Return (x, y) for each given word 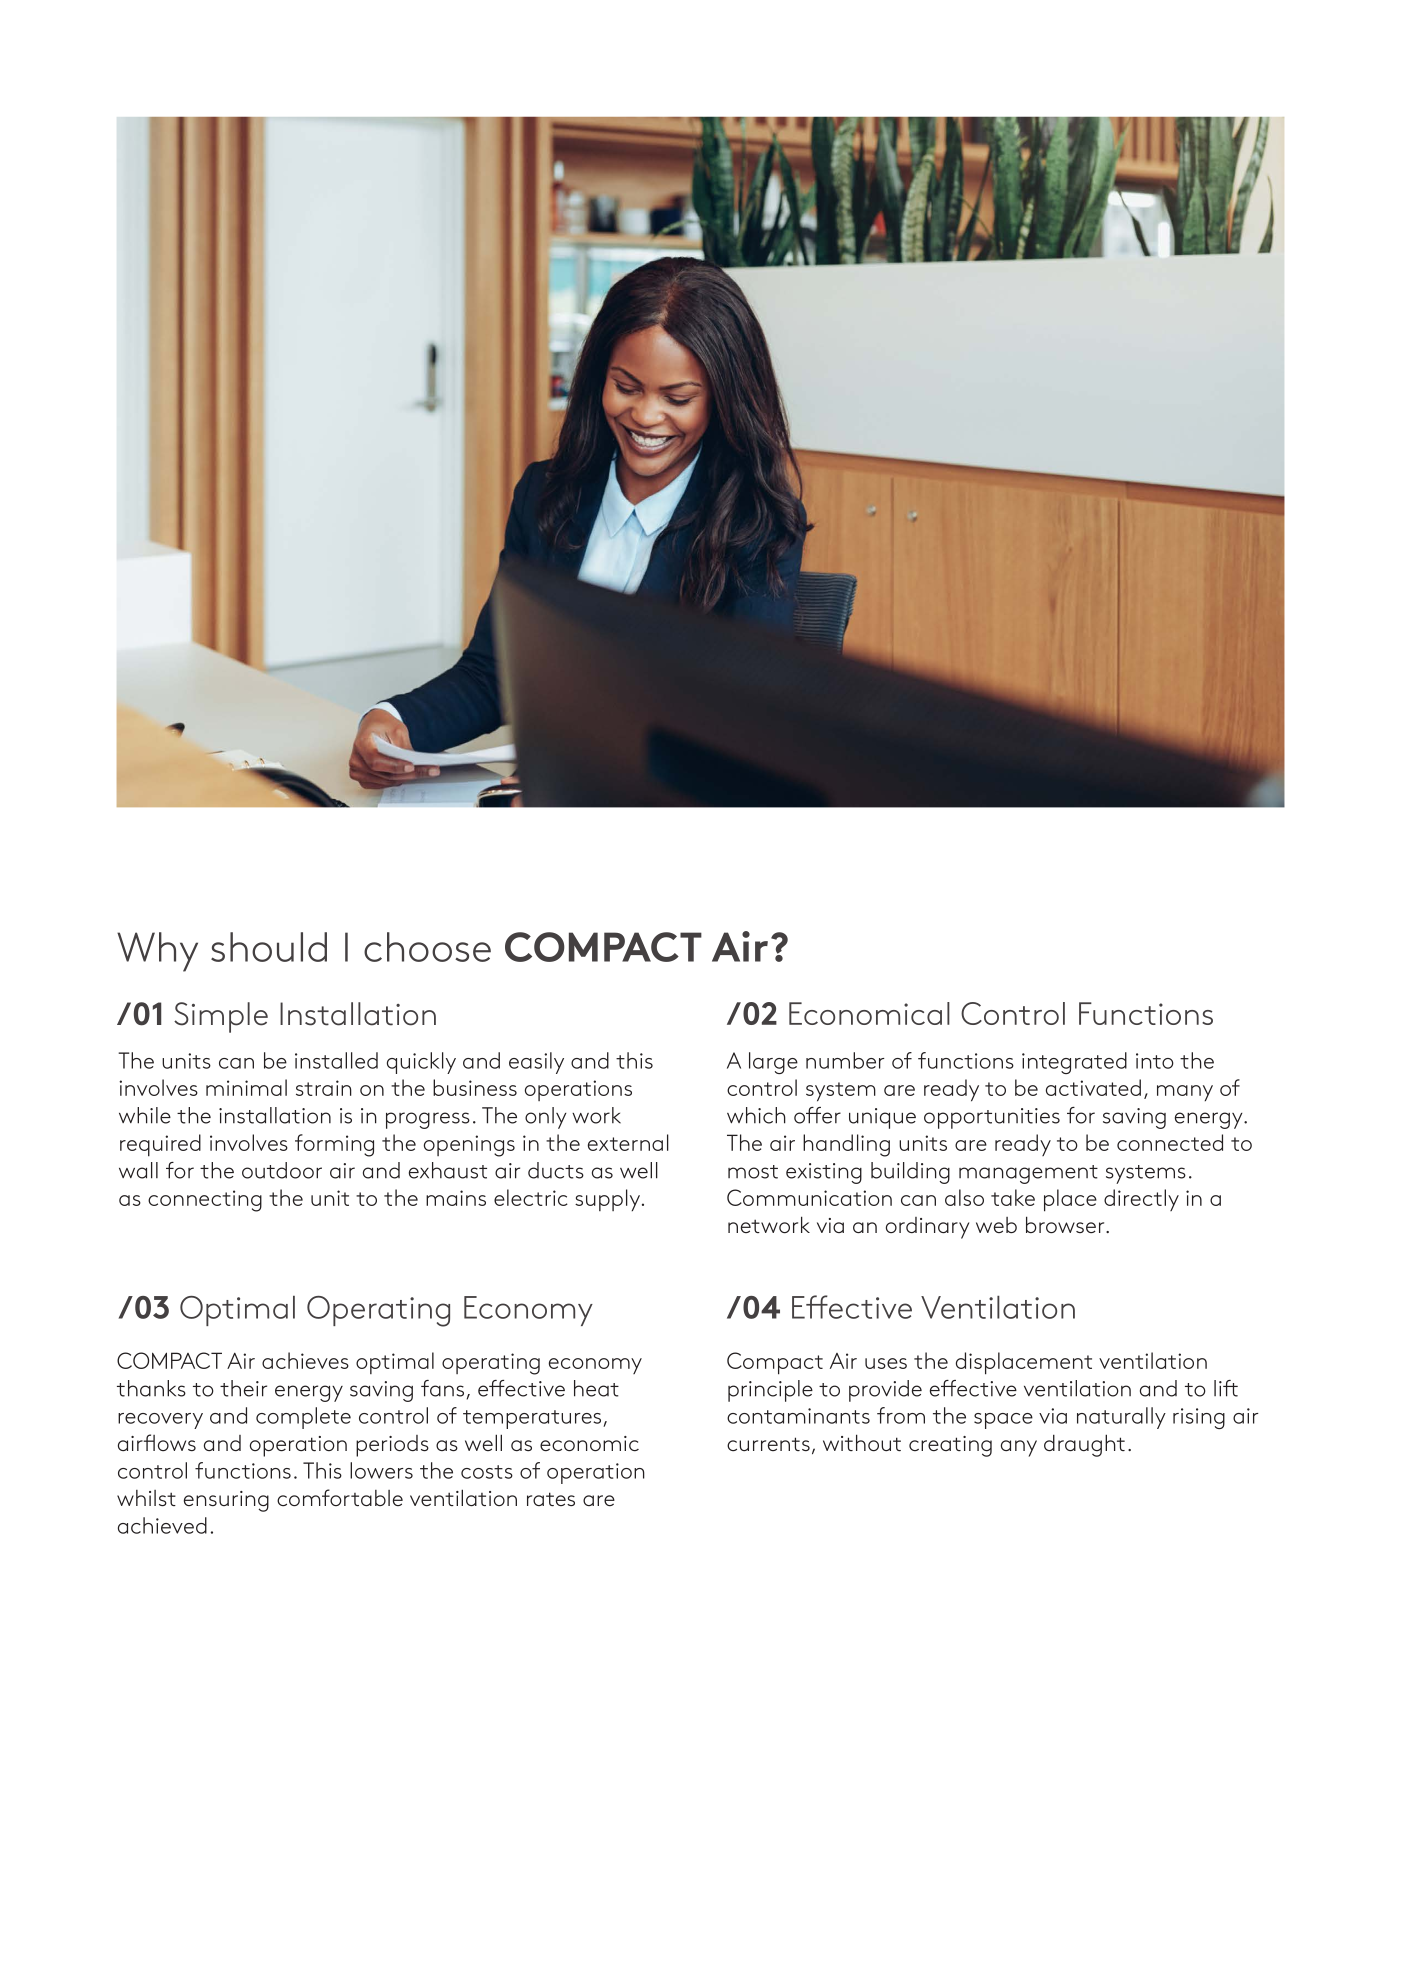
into (1155, 1061)
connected (1170, 1142)
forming (334, 1145)
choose (427, 947)
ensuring (226, 1501)
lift (1226, 1388)
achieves (305, 1360)
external (628, 1142)
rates (551, 1499)
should (269, 947)
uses (886, 1363)
